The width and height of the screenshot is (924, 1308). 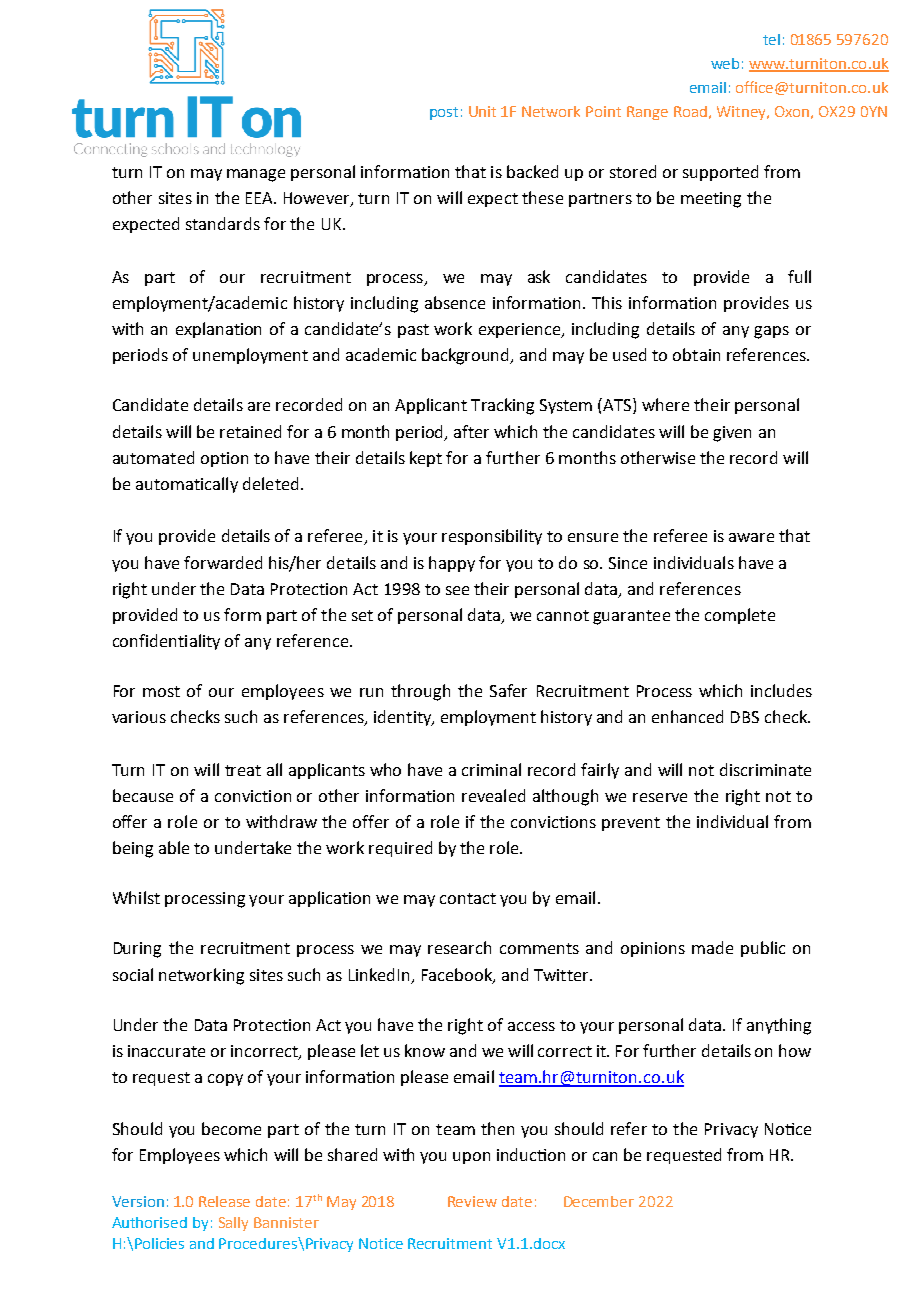 What do you see at coordinates (224, 1201) in the screenshot?
I see `Release` at bounding box center [224, 1201].
